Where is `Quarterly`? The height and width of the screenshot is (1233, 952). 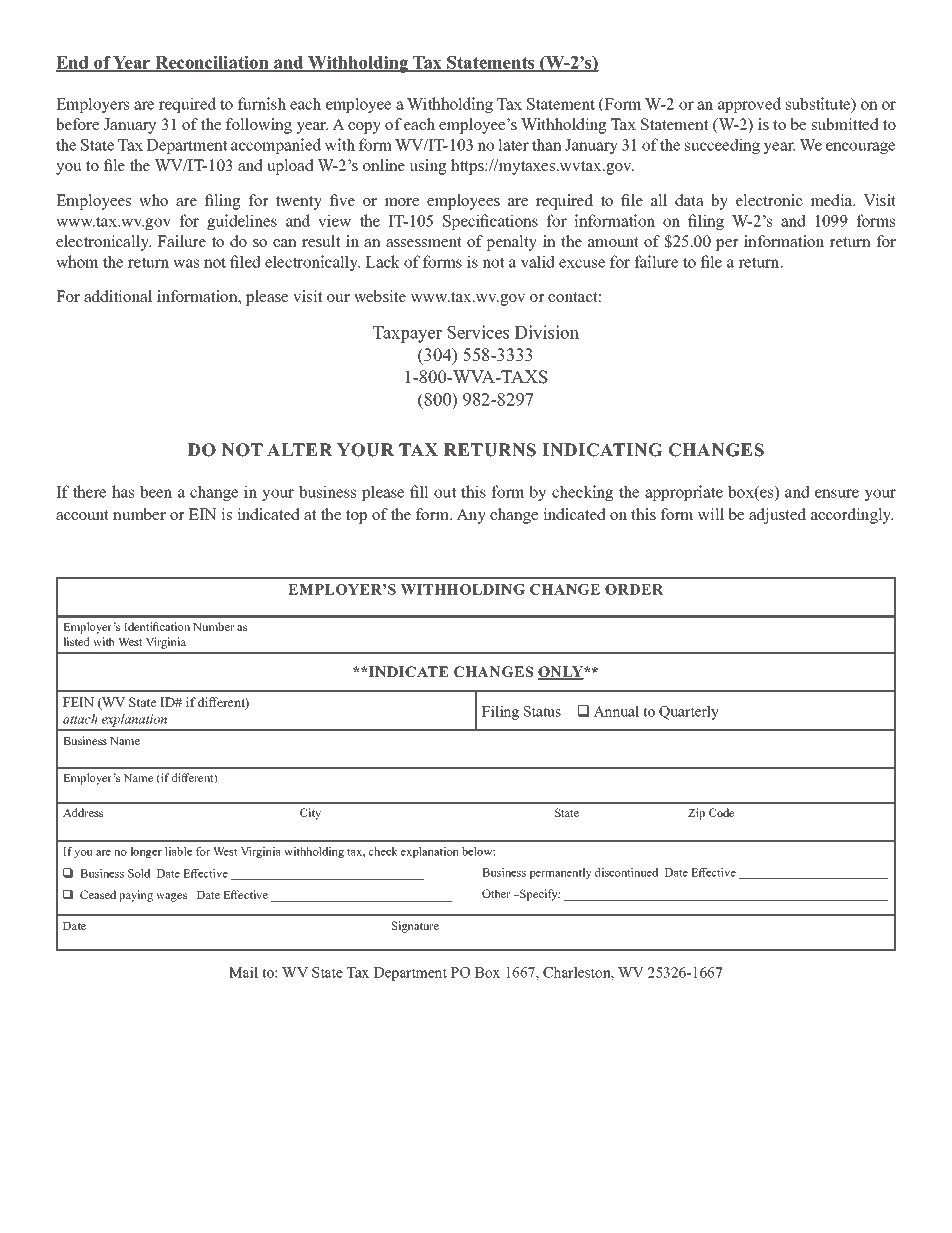
Quarterly is located at coordinates (689, 712).
